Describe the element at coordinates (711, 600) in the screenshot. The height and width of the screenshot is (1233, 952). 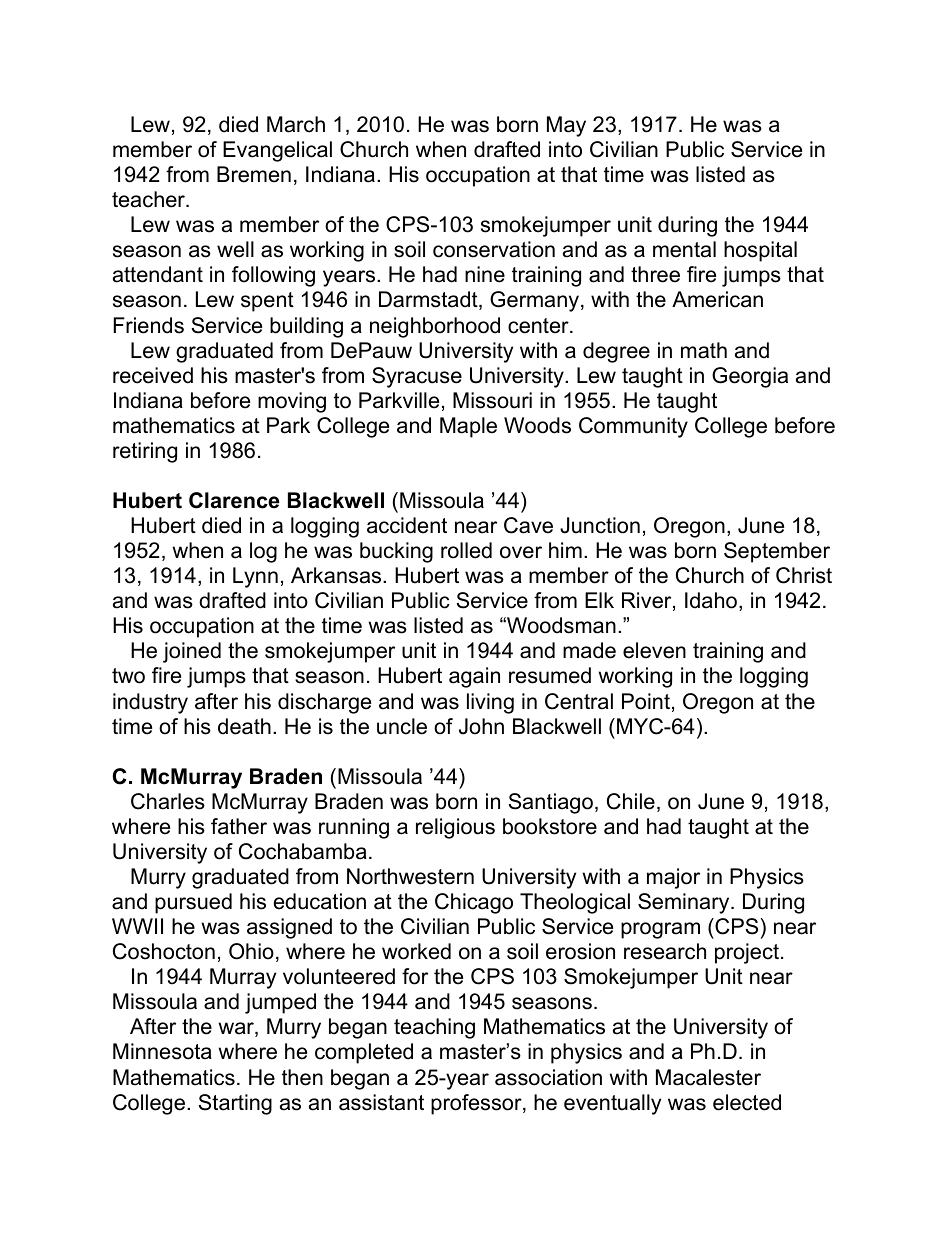
I see `Idaho` at that location.
